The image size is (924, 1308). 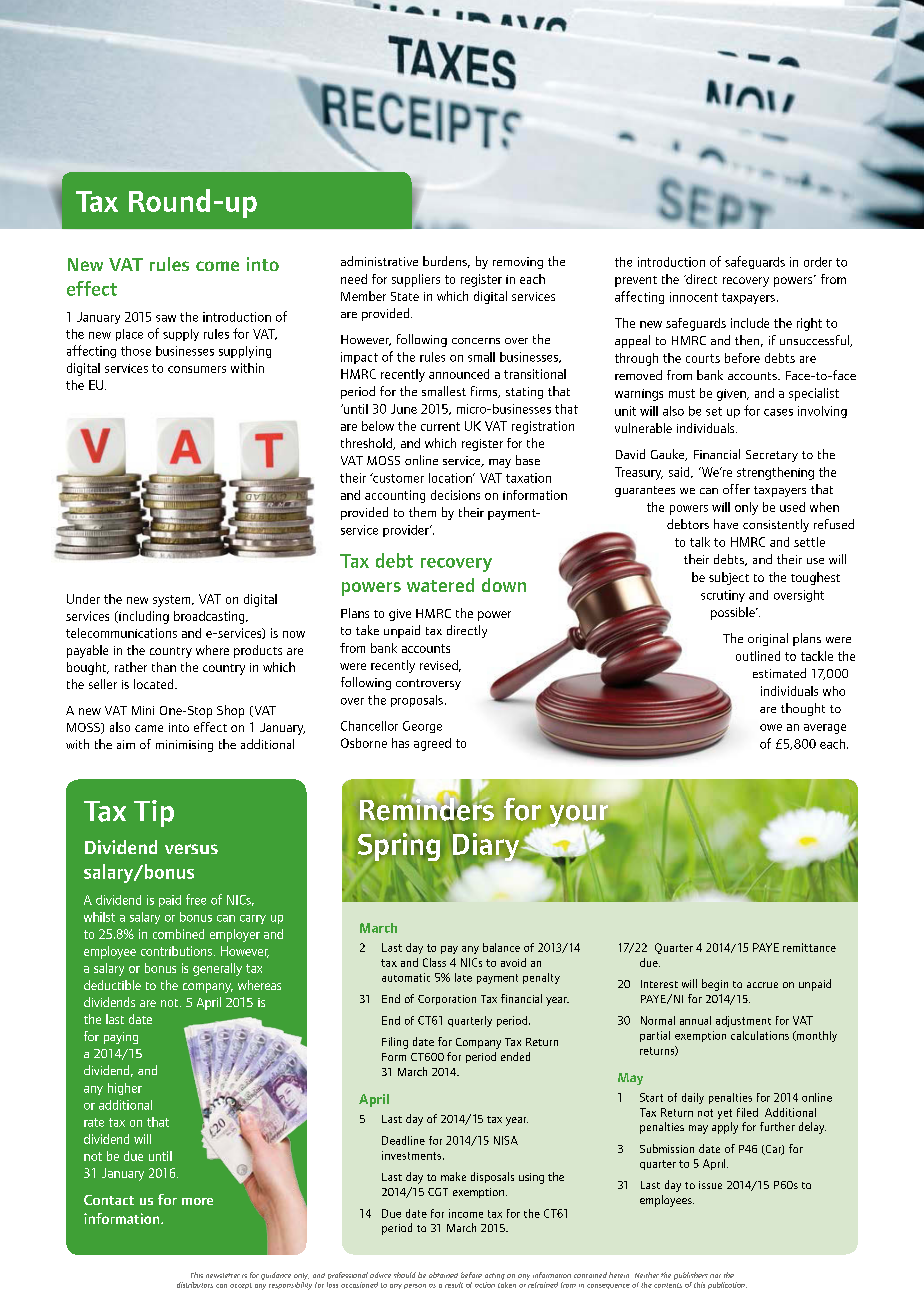 What do you see at coordinates (166, 318) in the screenshot?
I see `saw` at bounding box center [166, 318].
